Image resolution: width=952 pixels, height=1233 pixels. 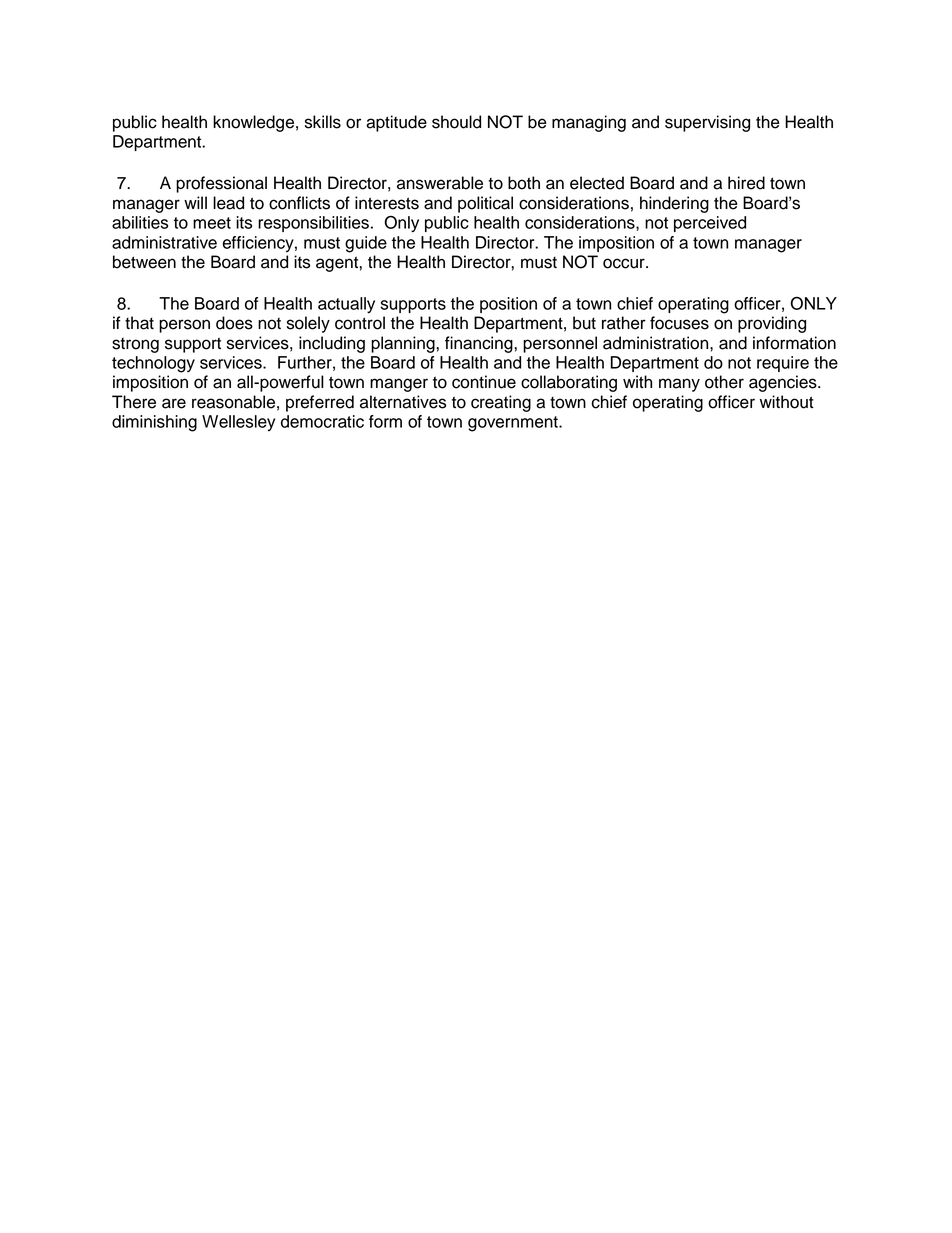 What do you see at coordinates (212, 223) in the page?
I see `meet` at bounding box center [212, 223].
